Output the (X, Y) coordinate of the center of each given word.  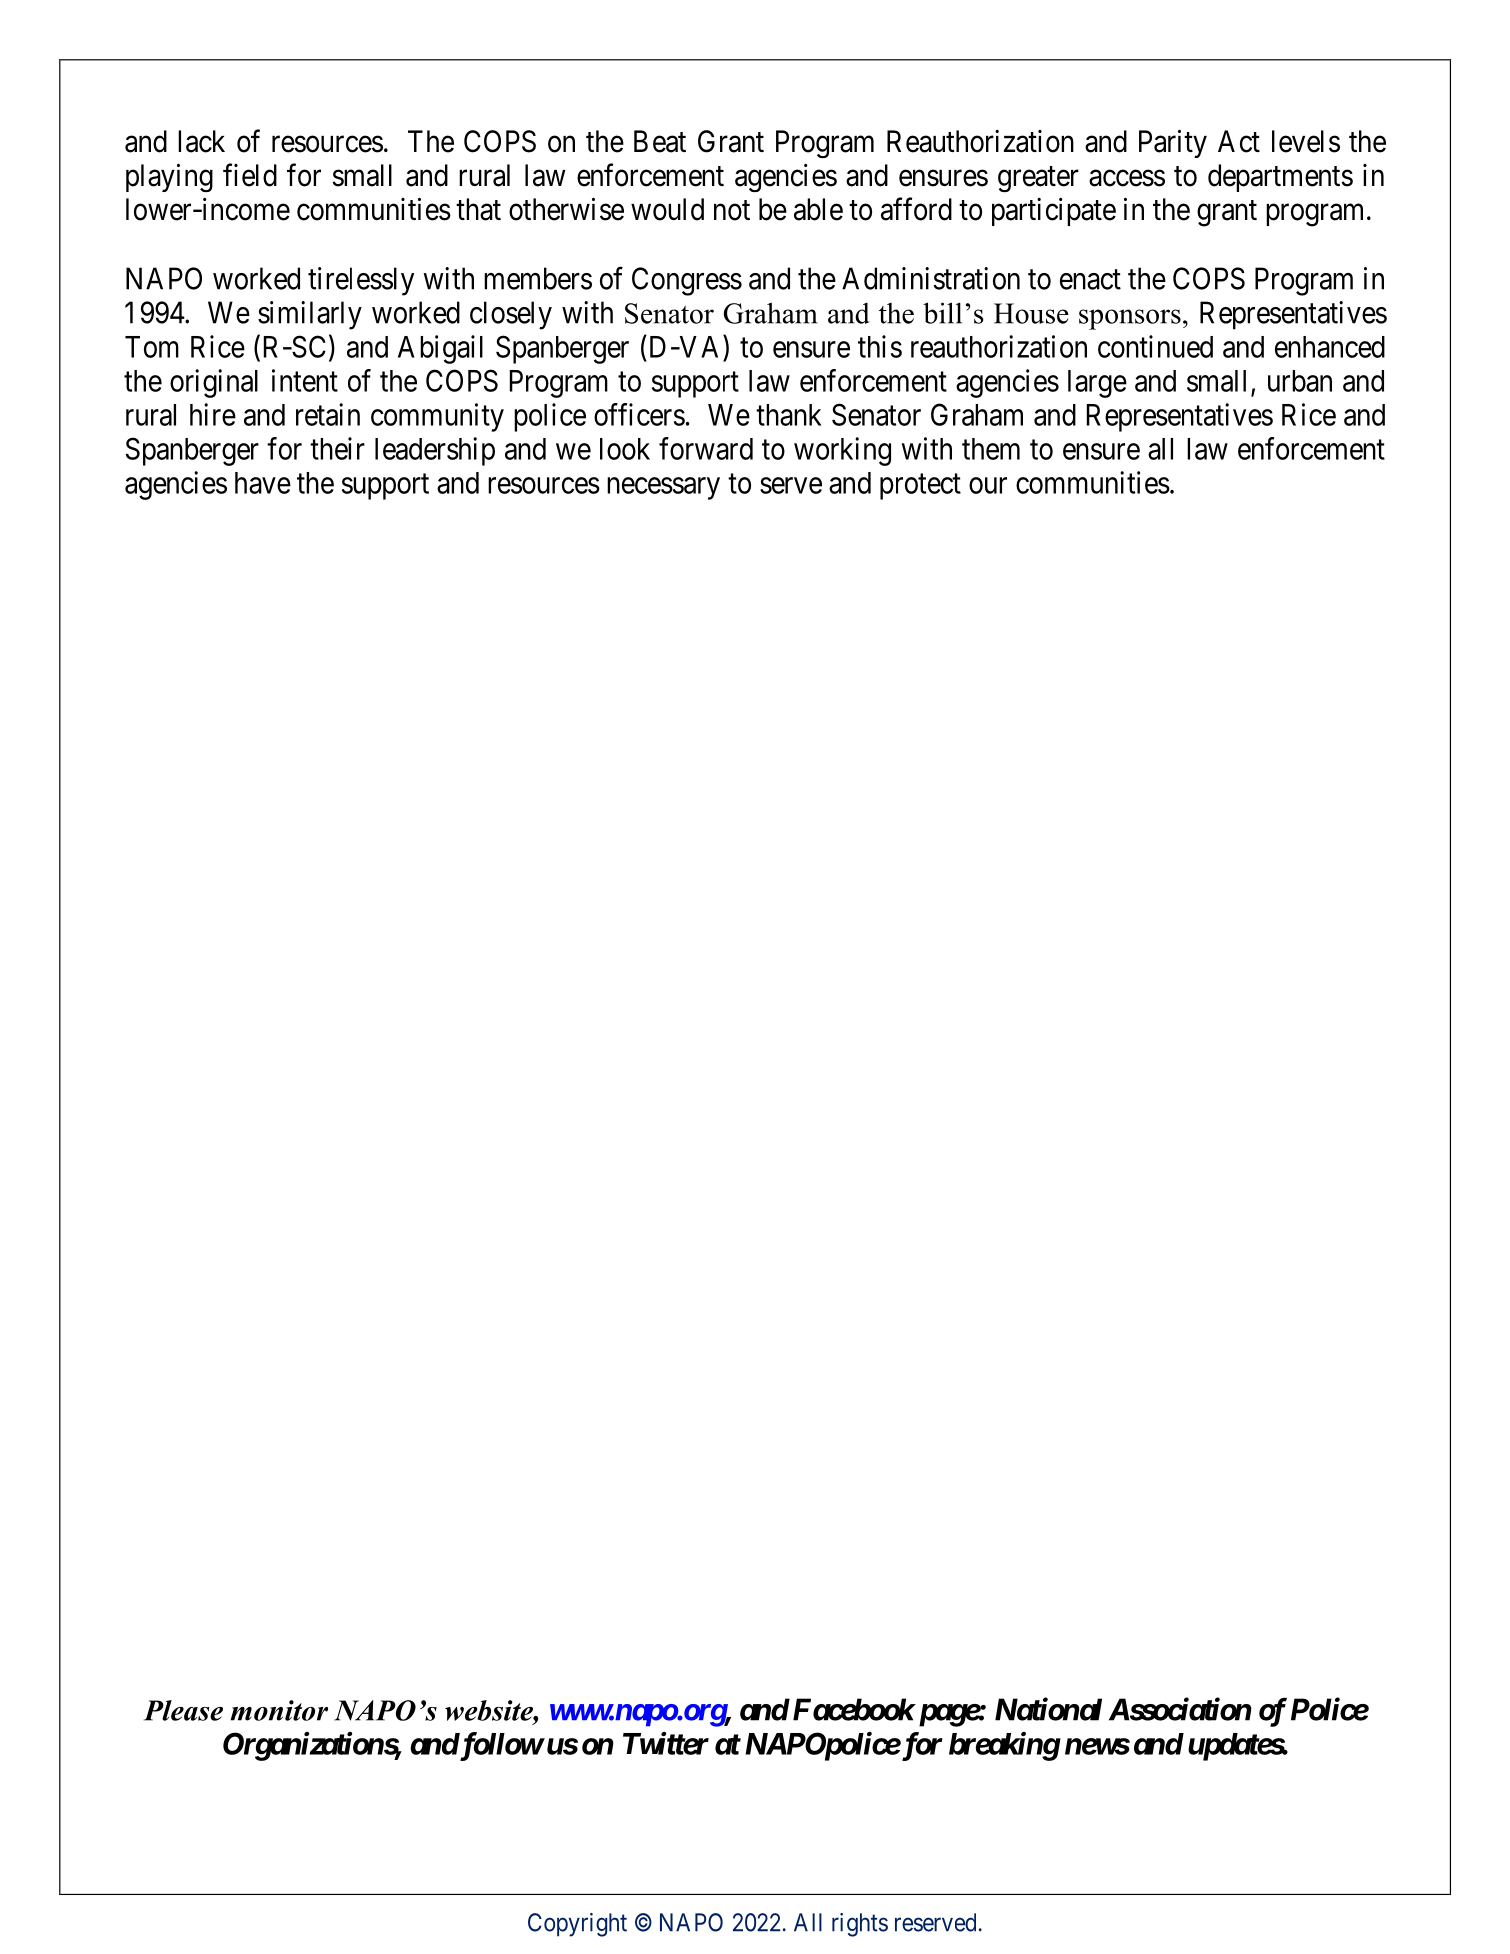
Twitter (666, 1743)
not (732, 210)
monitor (279, 1710)
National (1048, 1709)
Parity (1173, 143)
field (250, 175)
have (263, 483)
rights (860, 1925)
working (842, 451)
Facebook (854, 1709)
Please (183, 1710)
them (991, 449)
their (337, 448)
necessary (663, 488)
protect (920, 487)
